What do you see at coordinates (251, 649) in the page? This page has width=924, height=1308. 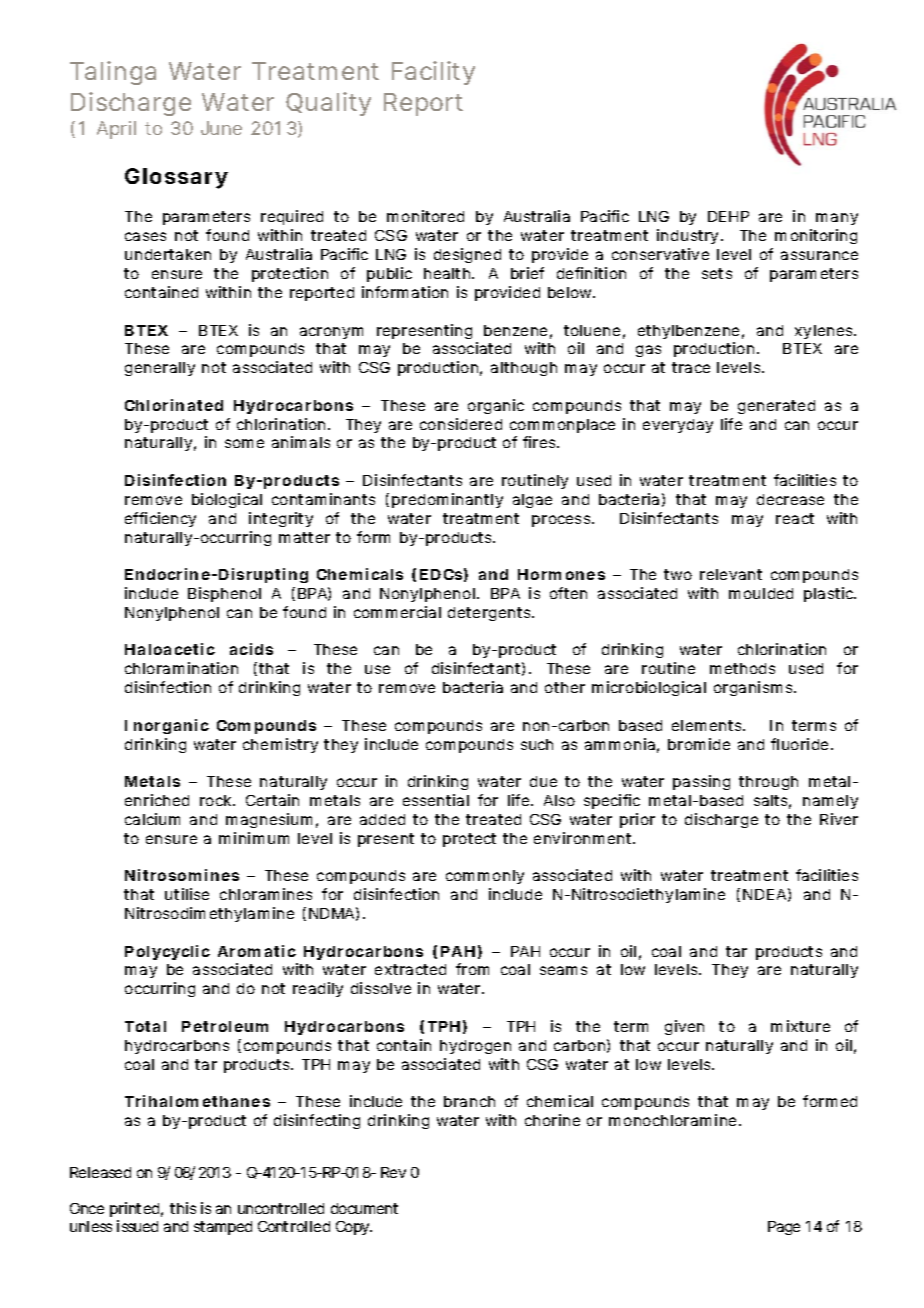 I see `acids` at bounding box center [251, 649].
